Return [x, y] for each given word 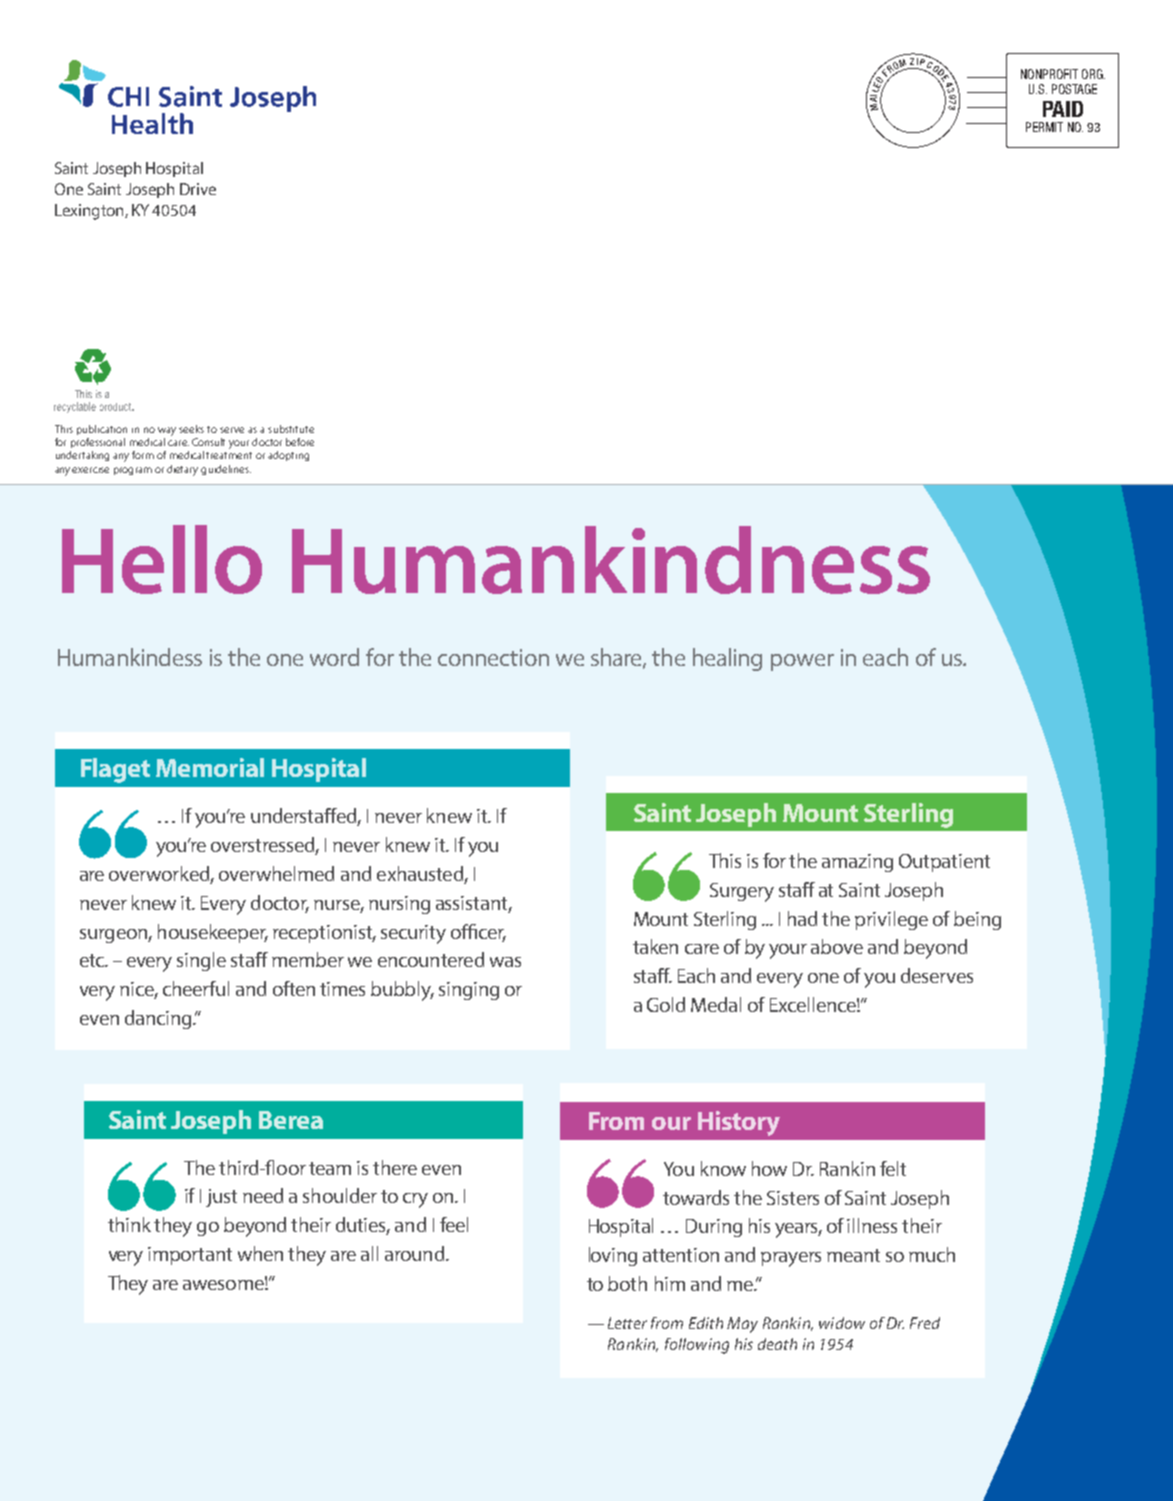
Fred [925, 1323]
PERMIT [1044, 127]
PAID [1063, 109]
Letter [627, 1323]
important [190, 1256]
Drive [198, 189]
